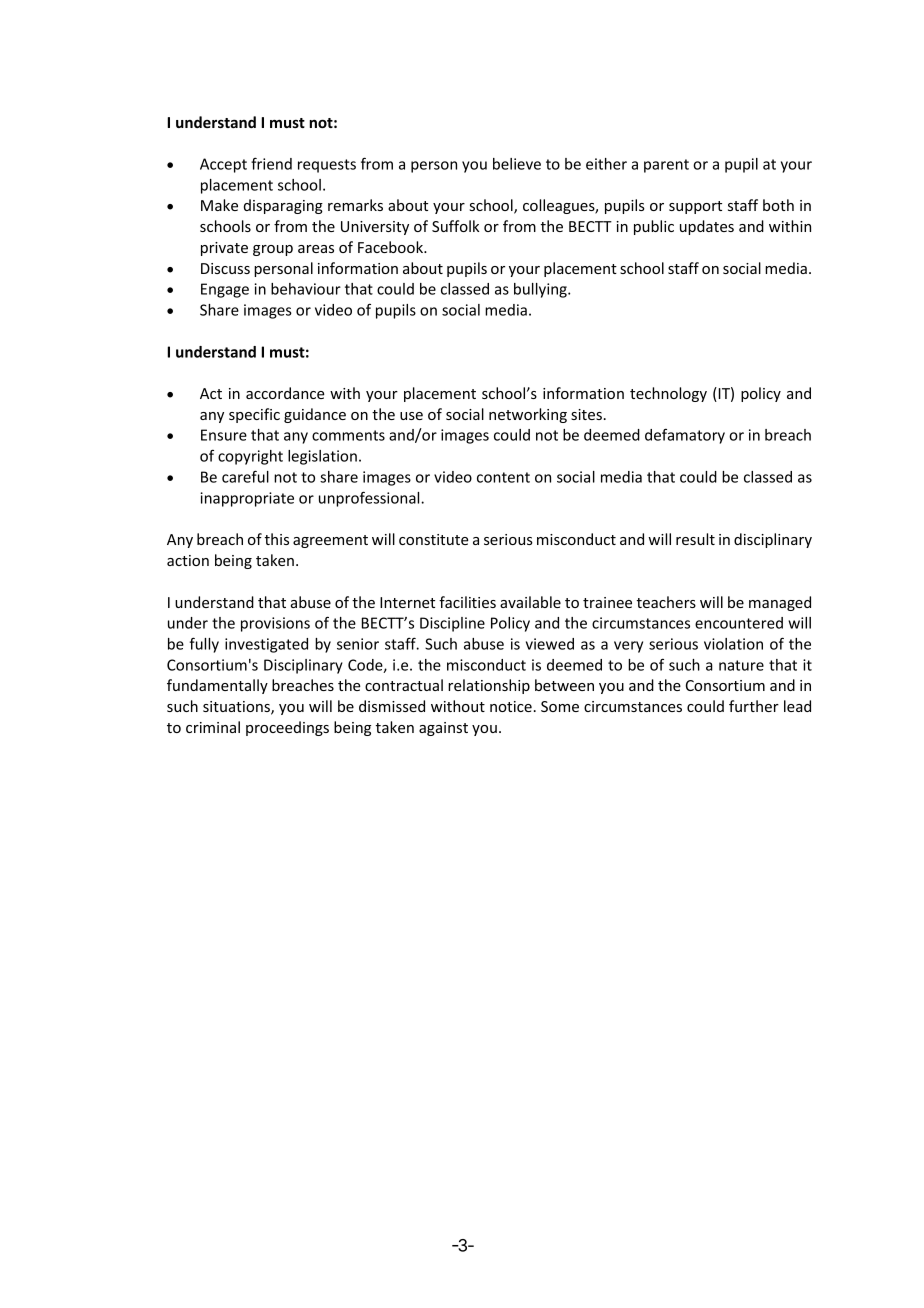  I want to click on believe, so click(517, 164).
